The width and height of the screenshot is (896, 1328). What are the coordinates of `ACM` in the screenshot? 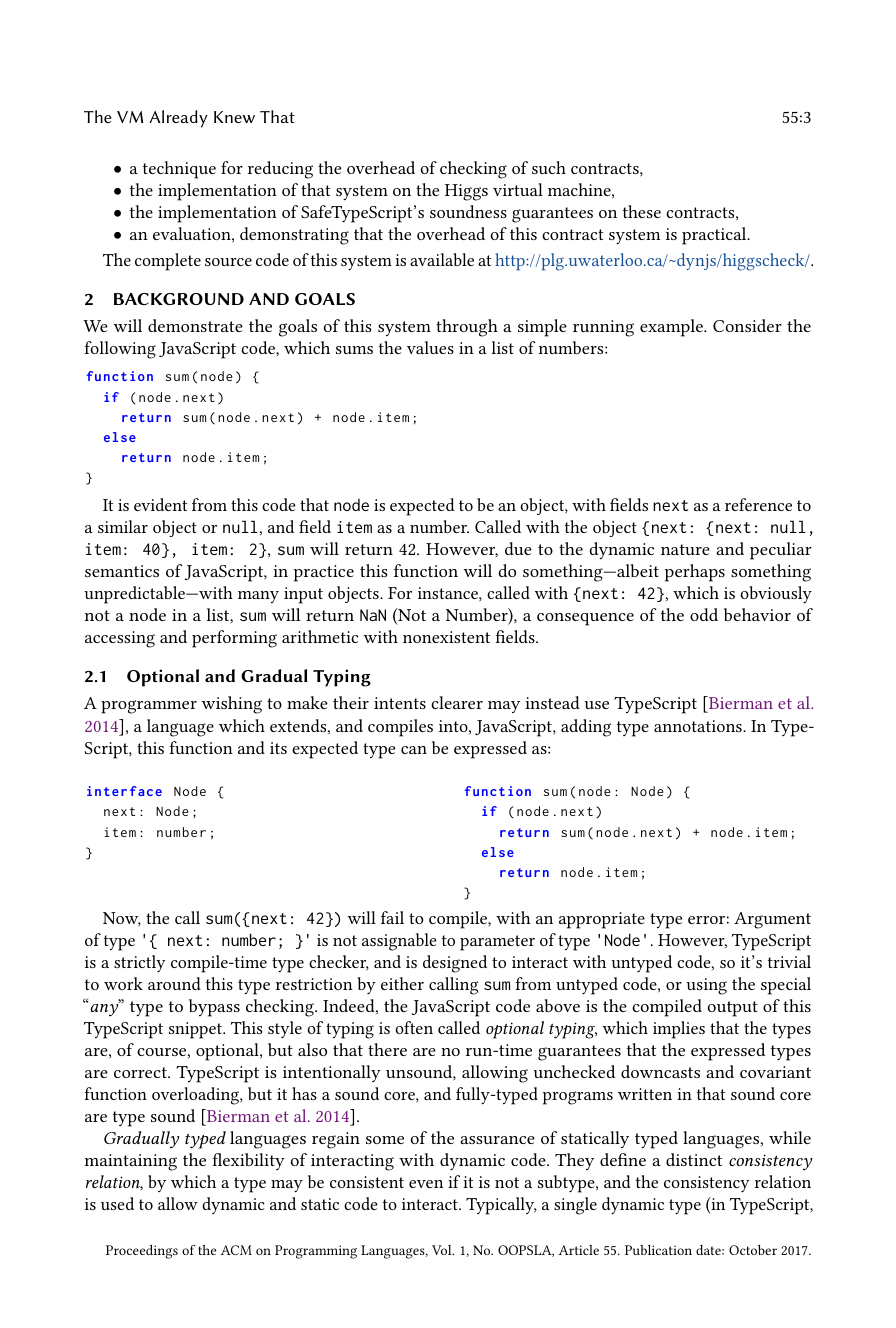 It's located at (236, 1250).
